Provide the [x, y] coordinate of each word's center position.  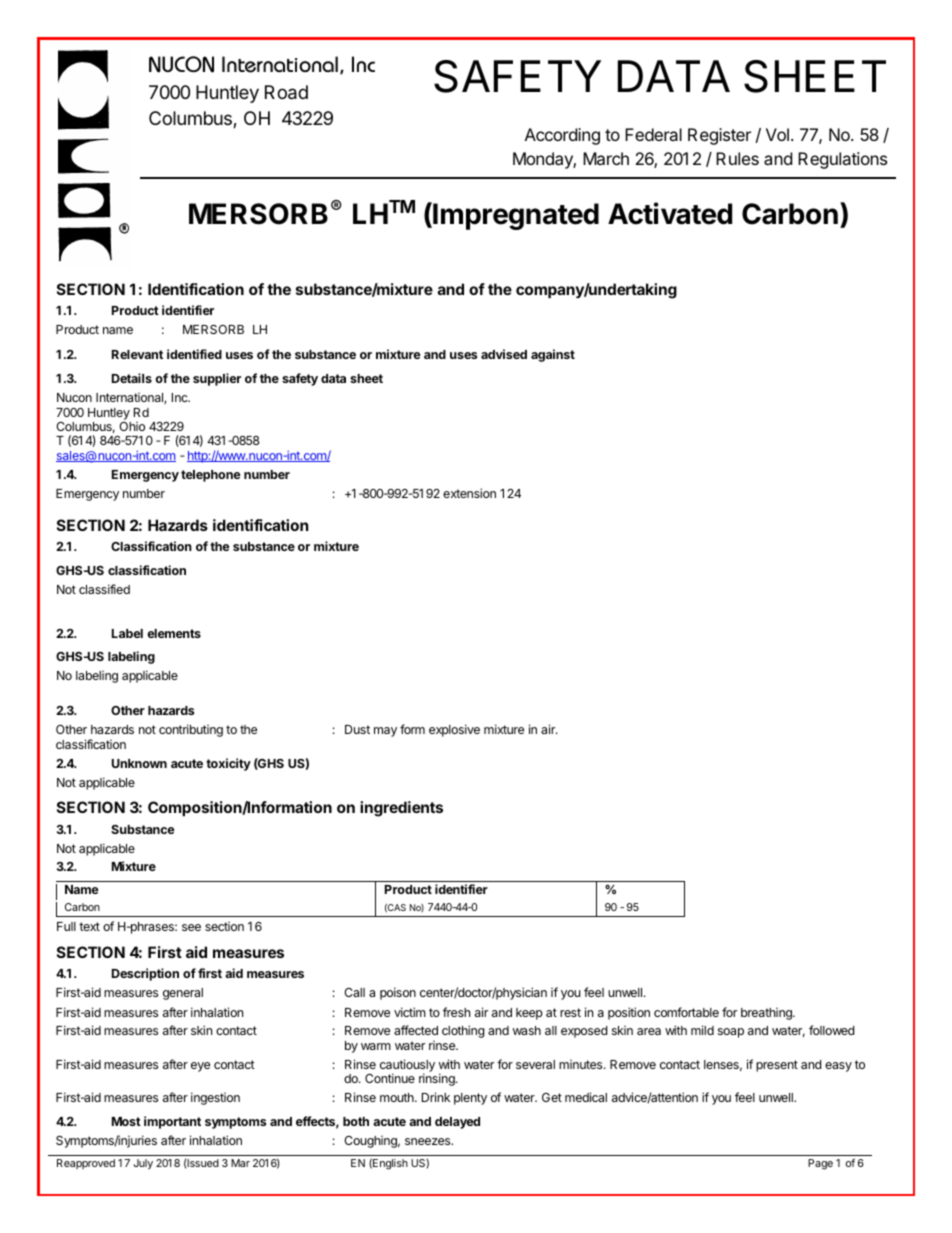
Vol [777, 134]
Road [286, 92]
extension [469, 493]
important [172, 1122]
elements [174, 633]
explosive [454, 730]
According [562, 136]
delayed [457, 1123]
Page [820, 1164]
